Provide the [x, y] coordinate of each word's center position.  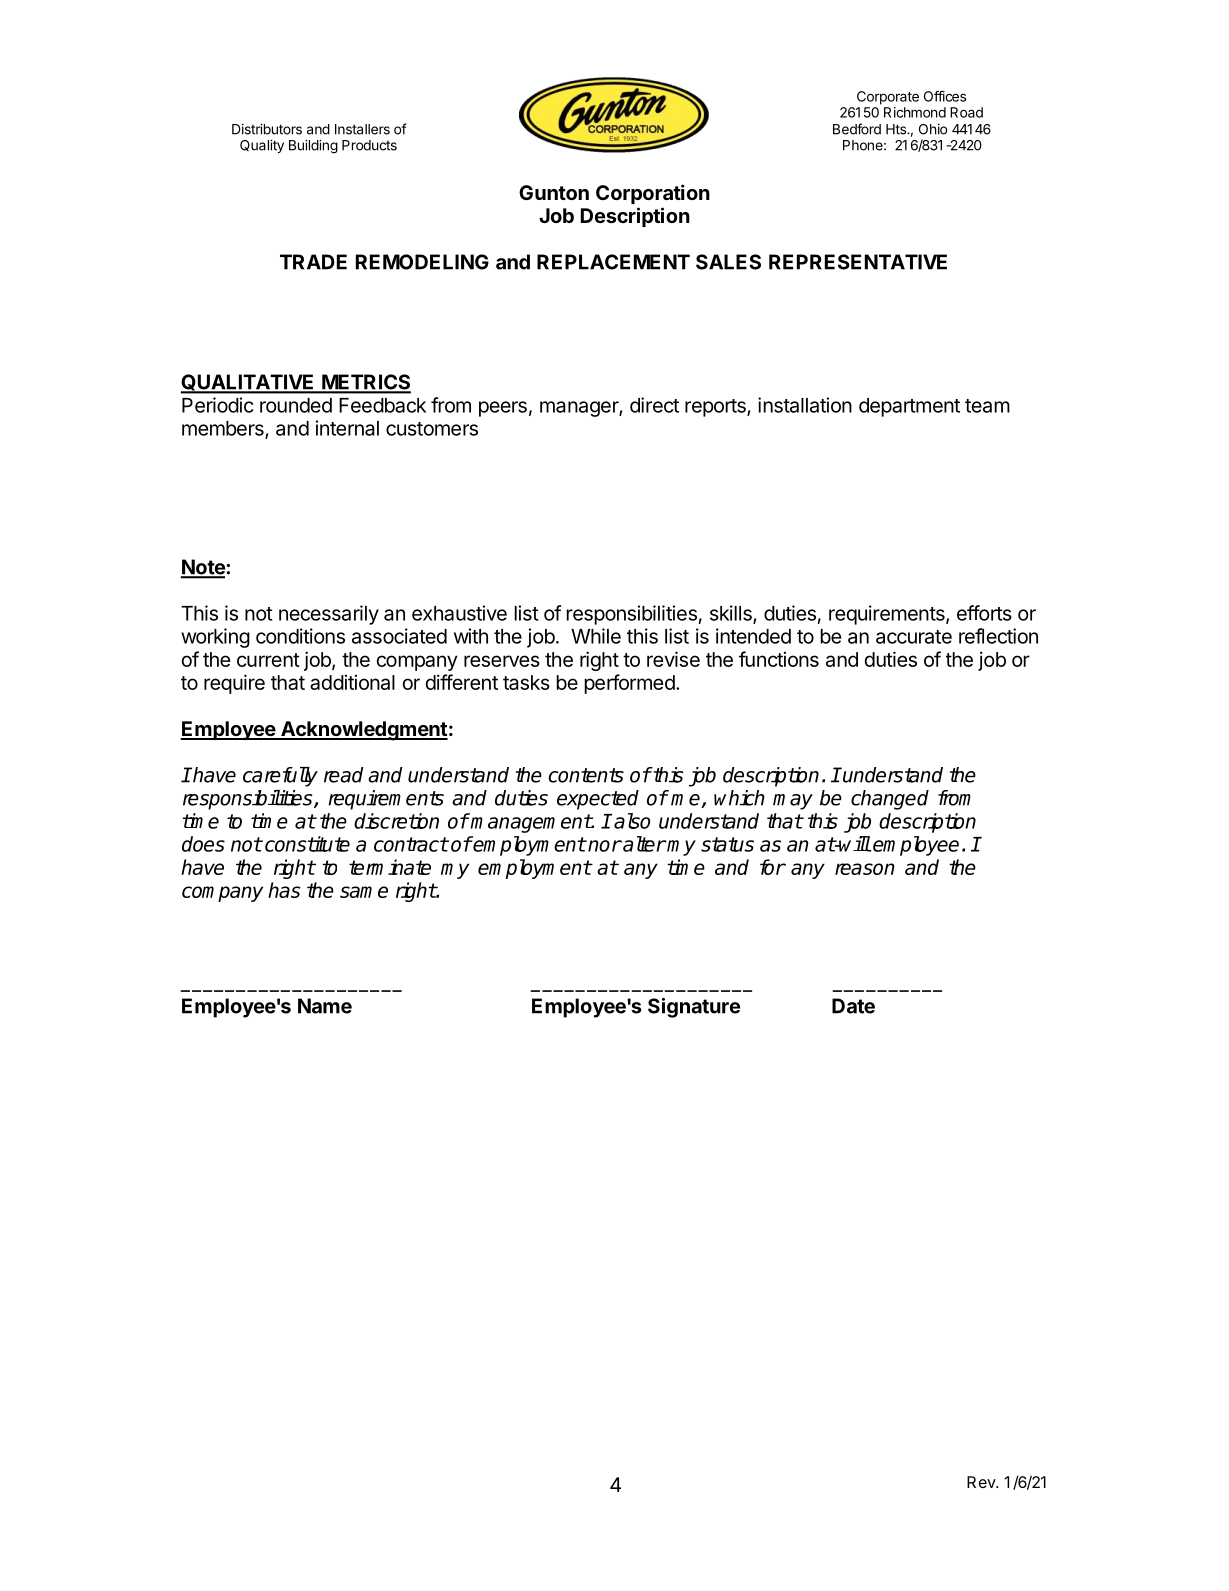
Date [853, 1006]
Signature [694, 1008]
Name [325, 1006]
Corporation [653, 194]
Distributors [267, 129]
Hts [897, 129]
